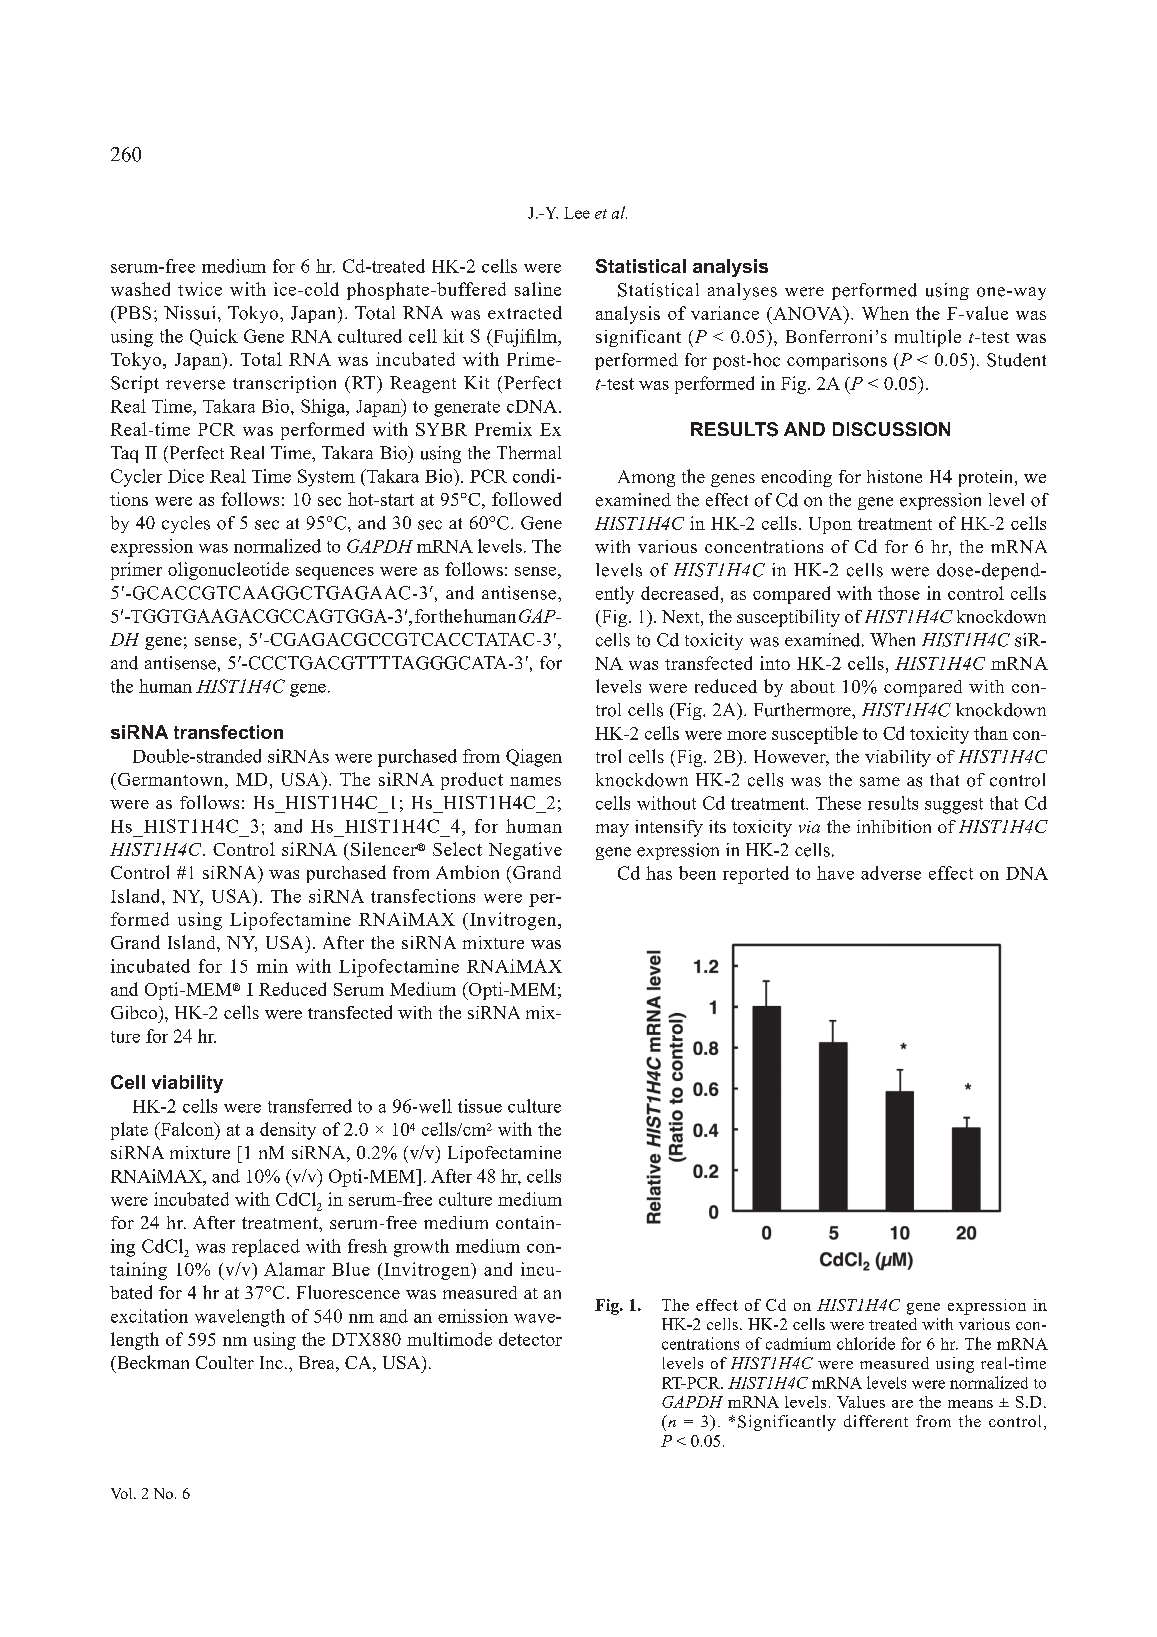 Image resolution: width=1157 pixels, height=1637 pixels. I want to click on detector, so click(530, 1339).
